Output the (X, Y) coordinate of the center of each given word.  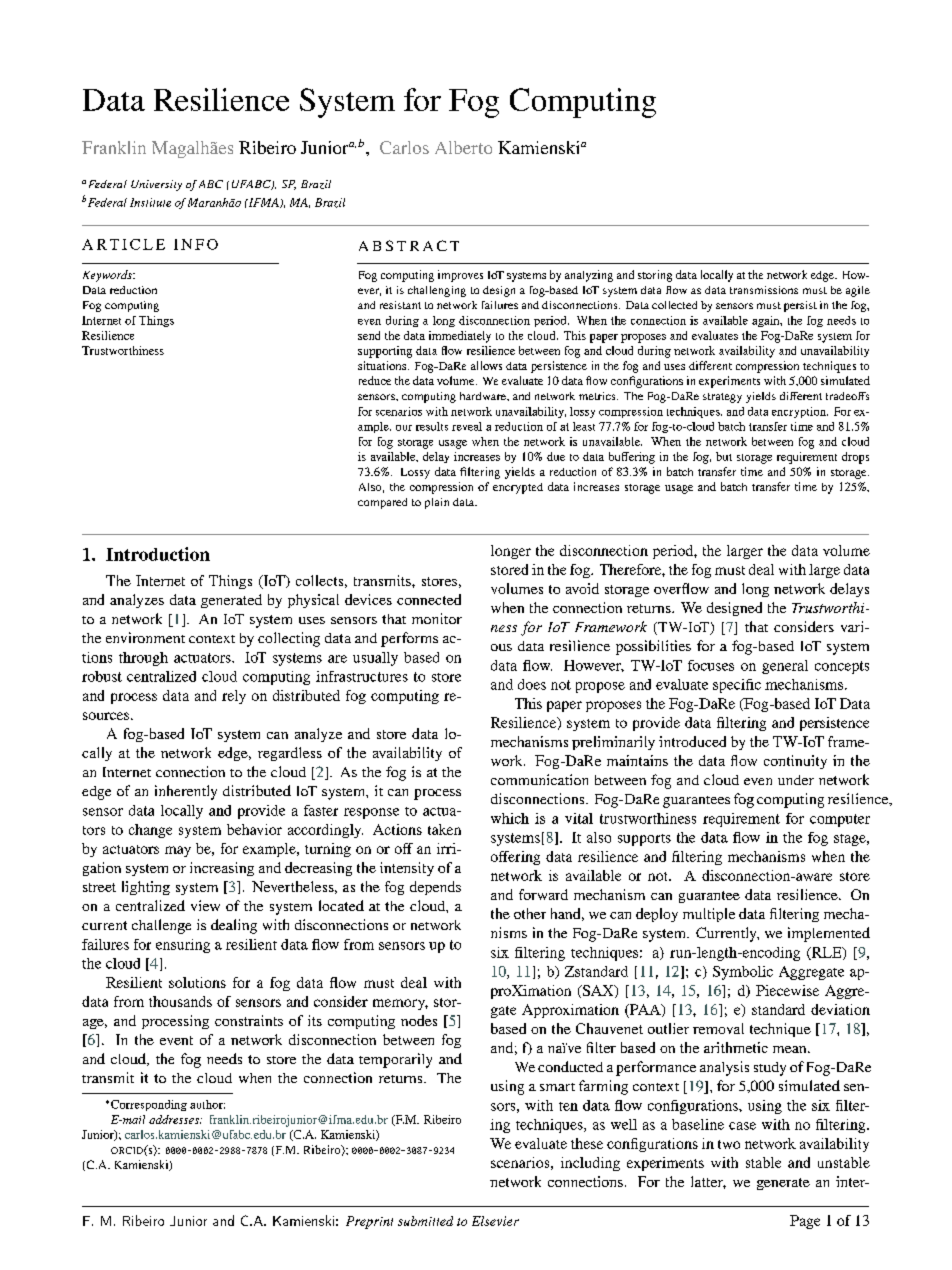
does (532, 684)
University (156, 185)
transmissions (764, 290)
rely (234, 697)
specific (737, 686)
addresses (175, 1119)
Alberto (463, 147)
